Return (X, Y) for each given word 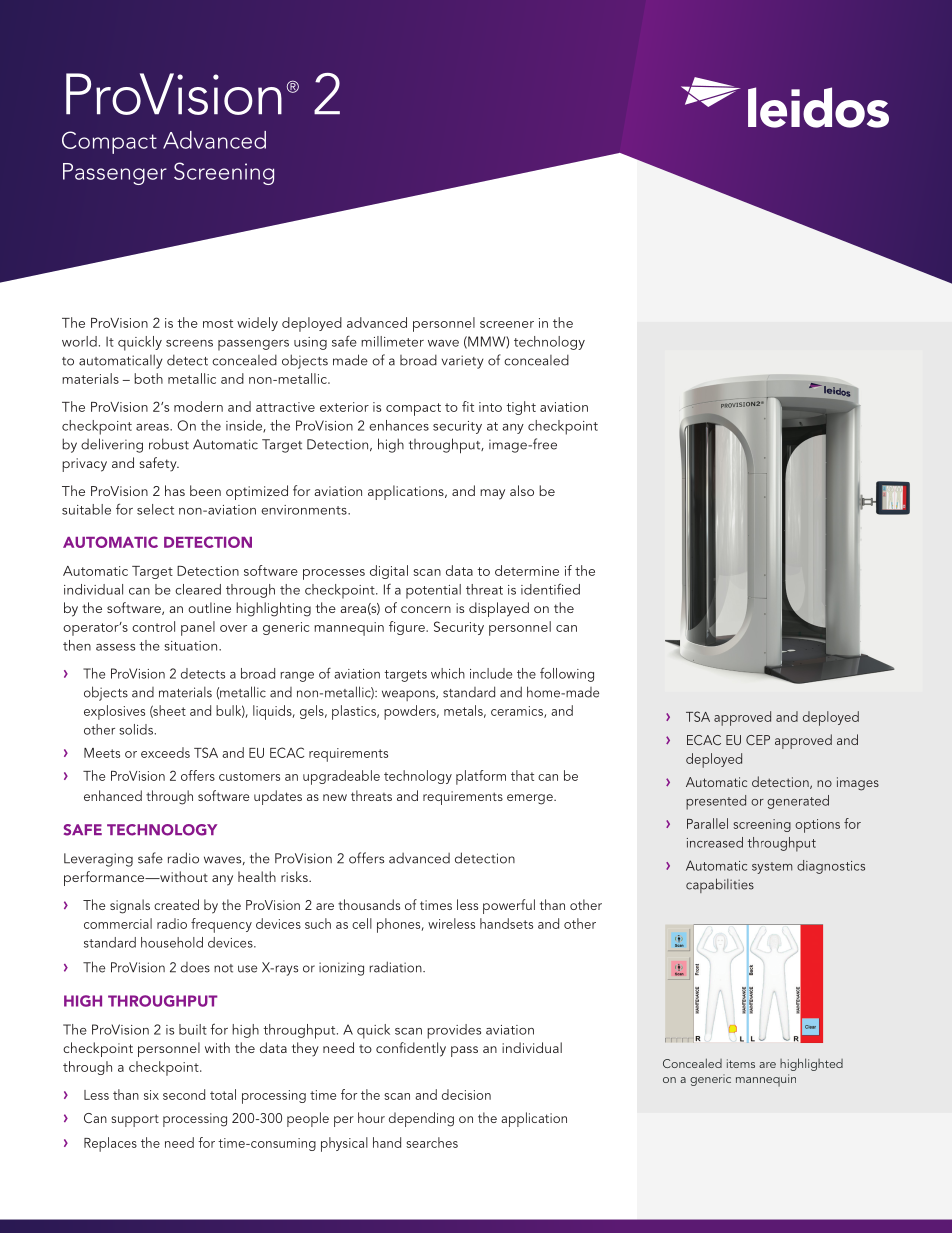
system (772, 868)
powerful (509, 906)
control (153, 626)
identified (550, 589)
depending (421, 1119)
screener (507, 324)
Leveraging (98, 860)
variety (462, 362)
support (135, 1120)
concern (426, 609)
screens (189, 343)
